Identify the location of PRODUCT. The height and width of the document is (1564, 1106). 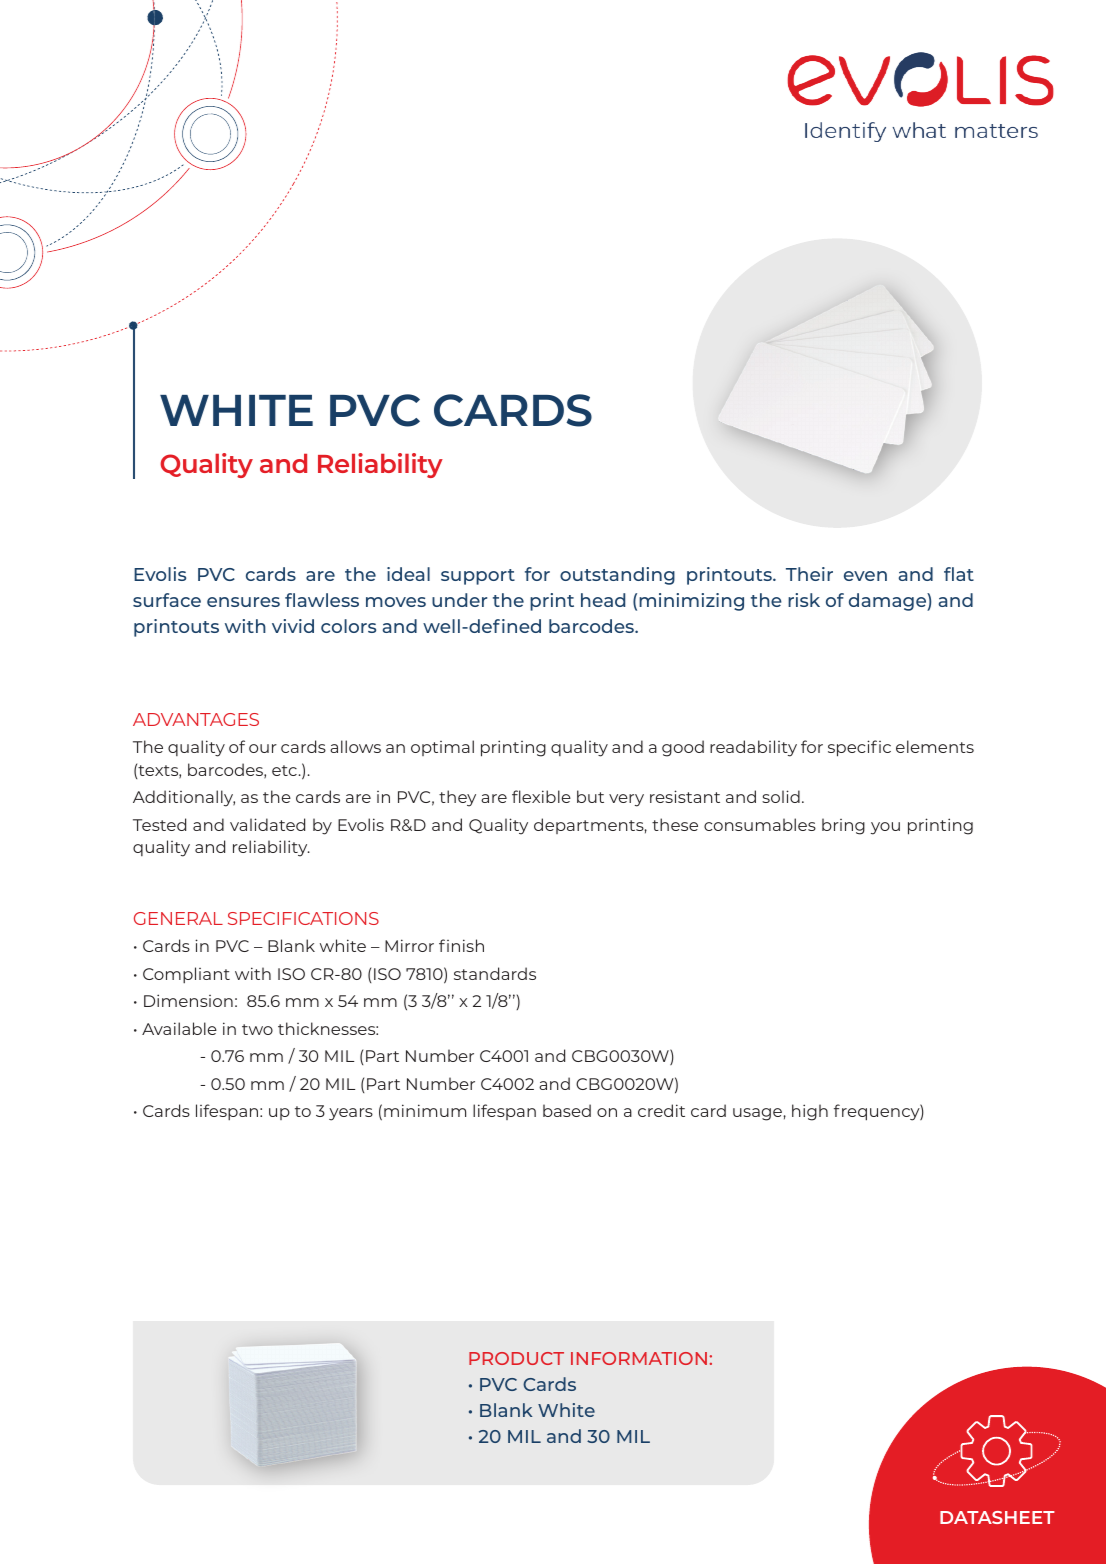
(516, 1358).
